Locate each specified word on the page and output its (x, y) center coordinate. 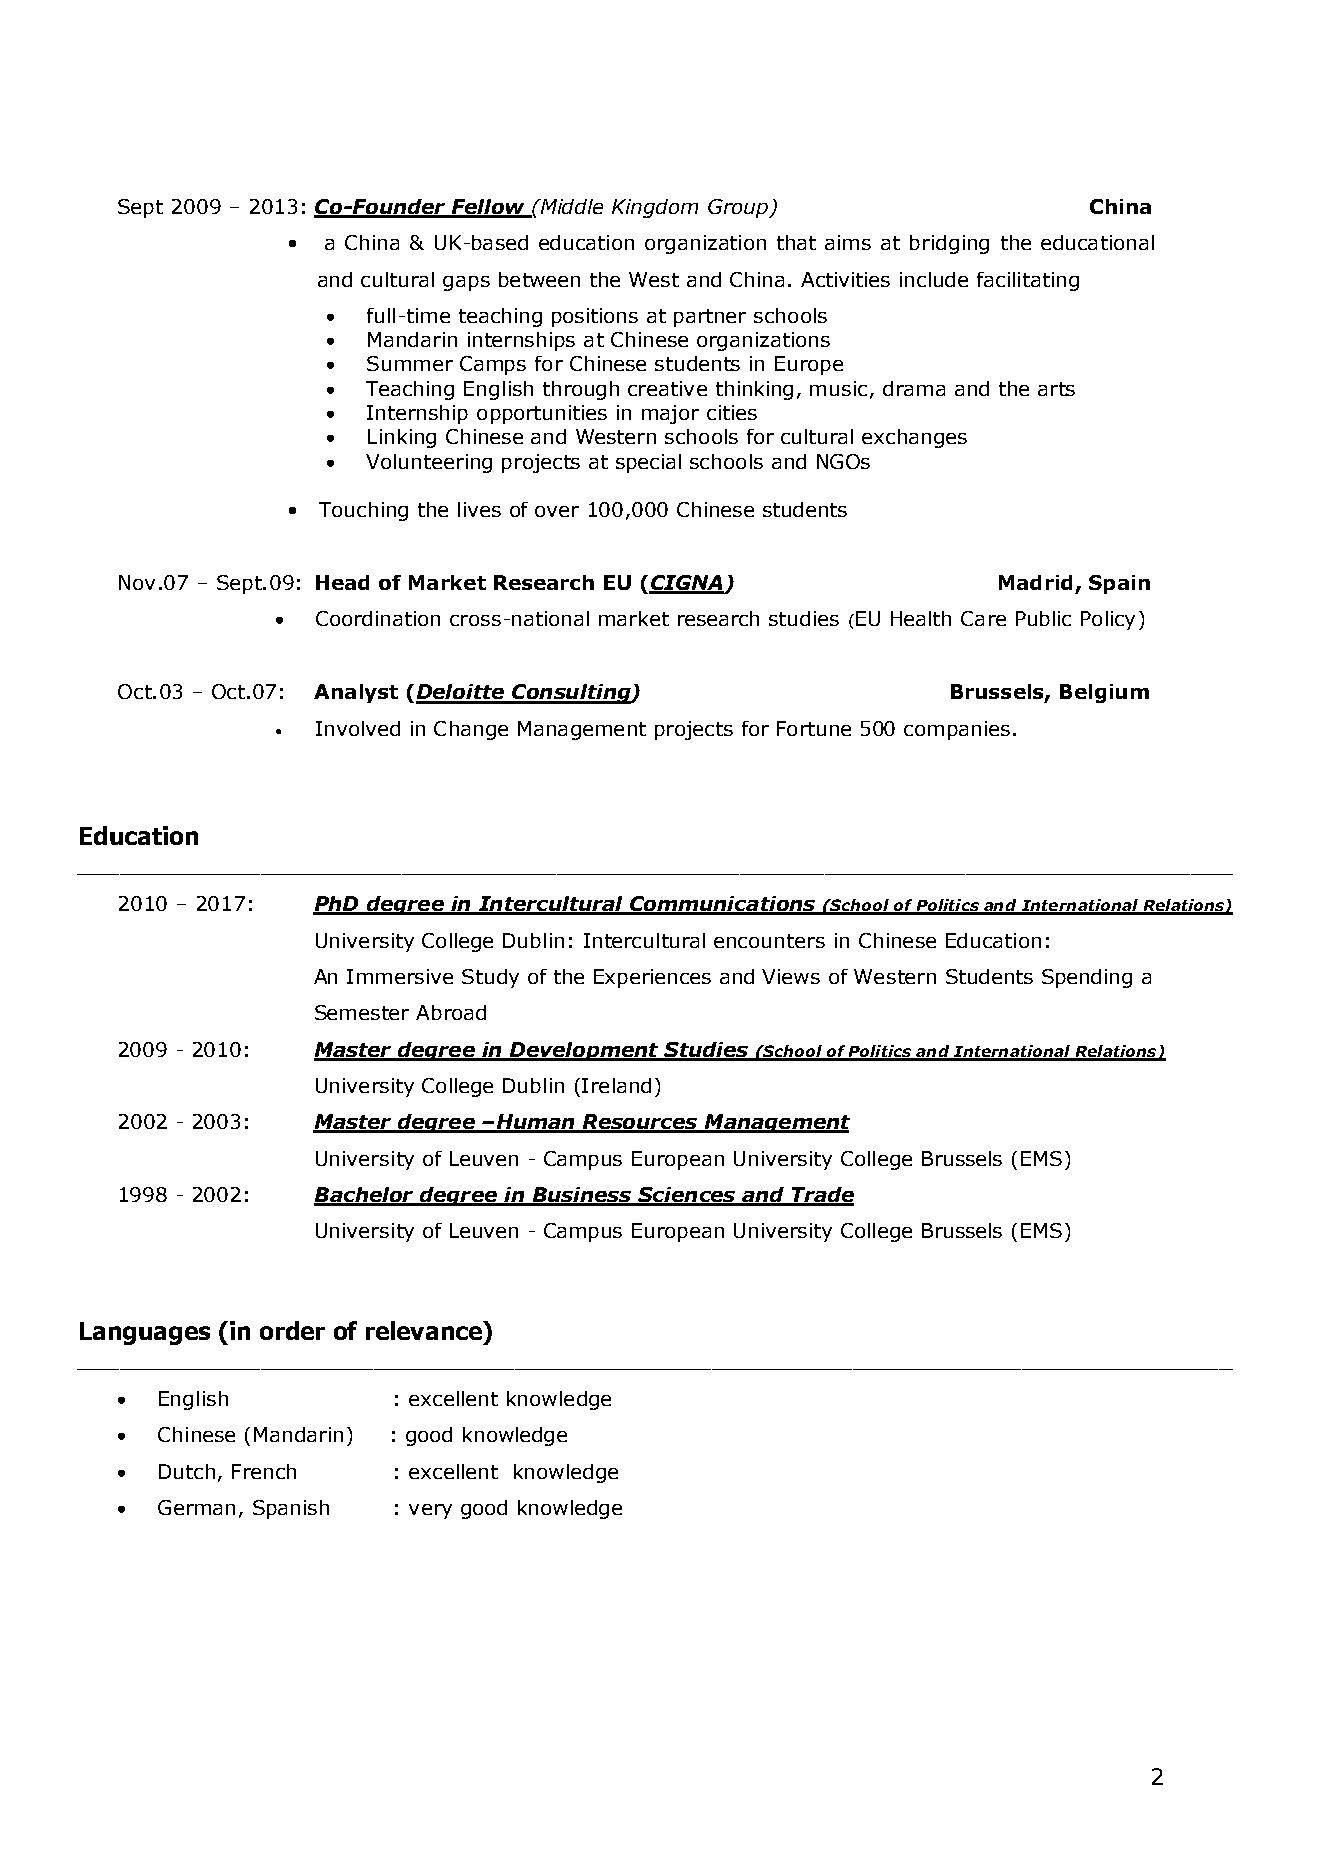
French (264, 1471)
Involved (358, 728)
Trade (822, 1196)
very (430, 1511)
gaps (466, 283)
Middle (571, 206)
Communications (723, 905)
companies (957, 730)
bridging (949, 244)
